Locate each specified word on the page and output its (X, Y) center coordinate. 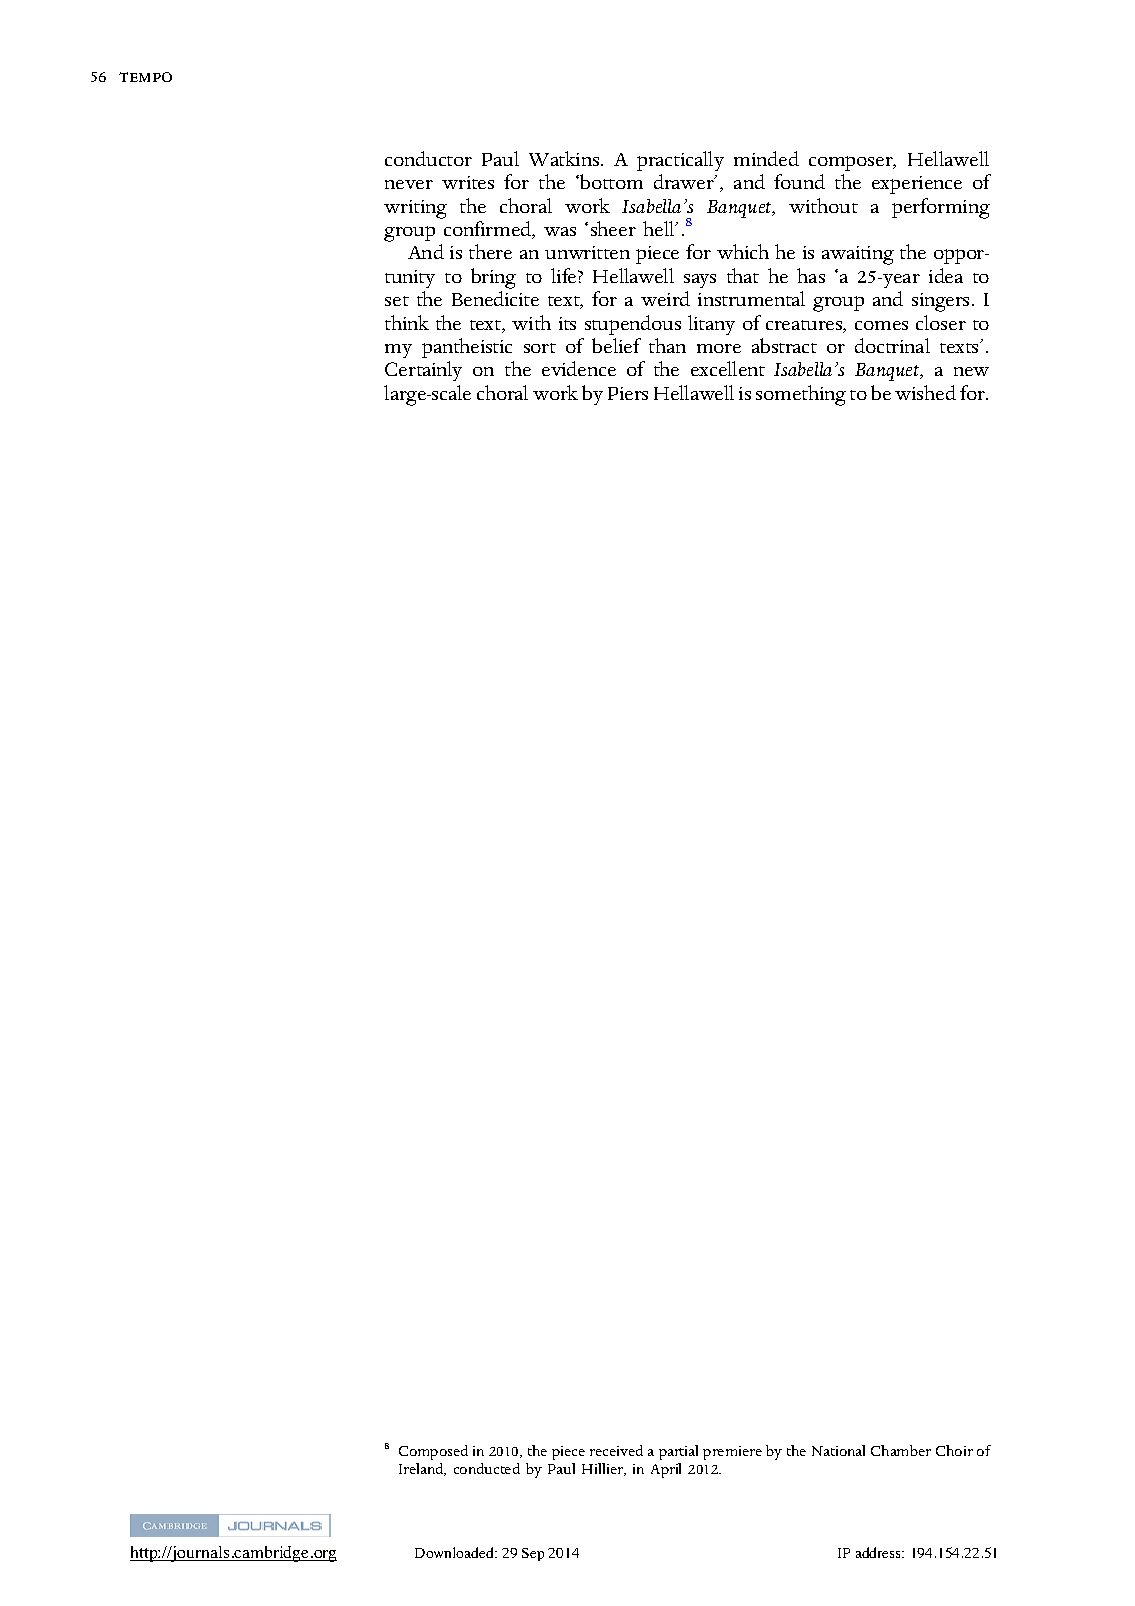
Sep (533, 1554)
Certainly (423, 371)
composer (852, 163)
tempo (145, 77)
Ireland (422, 1469)
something (801, 395)
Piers (628, 393)
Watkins (565, 158)
